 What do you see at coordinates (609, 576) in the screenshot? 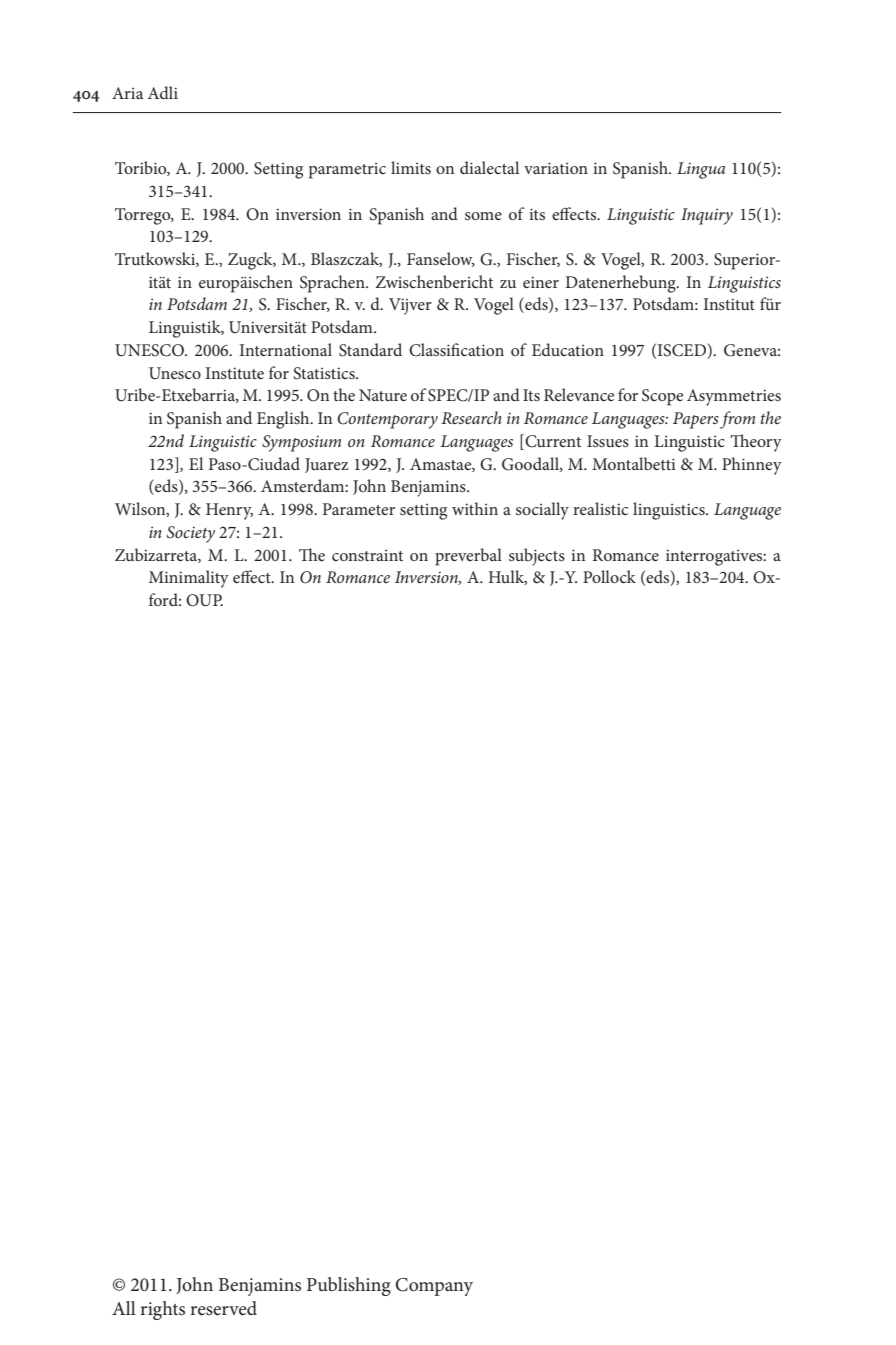
I see `Pollock` at bounding box center [609, 576].
